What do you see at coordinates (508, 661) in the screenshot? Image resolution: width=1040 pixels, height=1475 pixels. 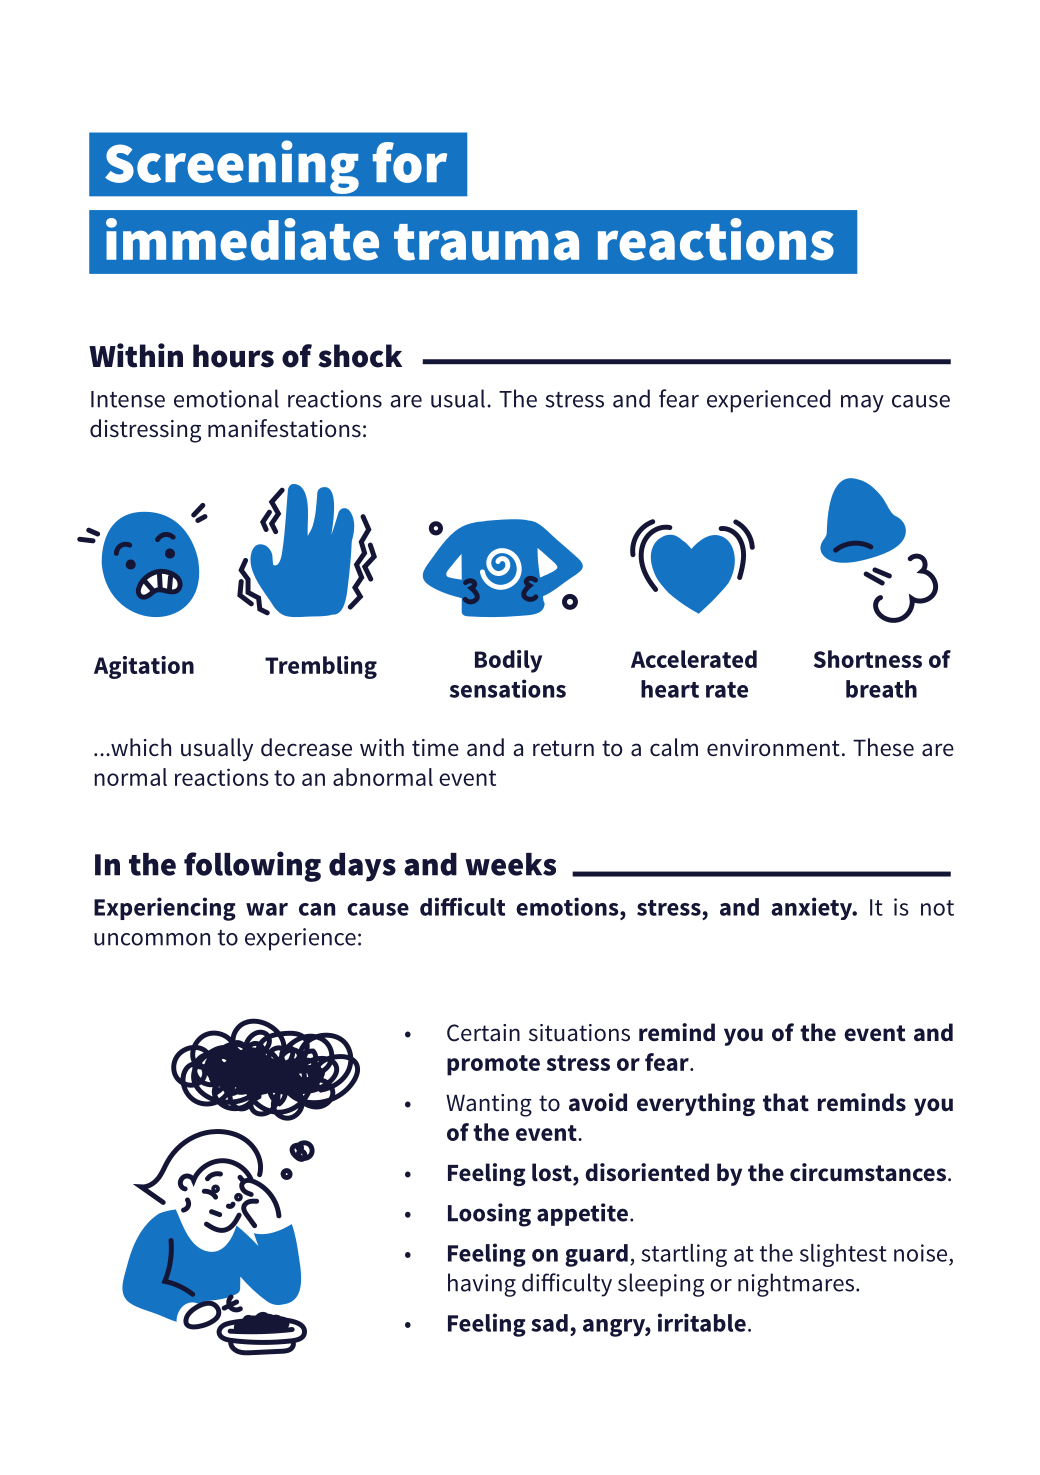 I see `Bodily` at bounding box center [508, 661].
